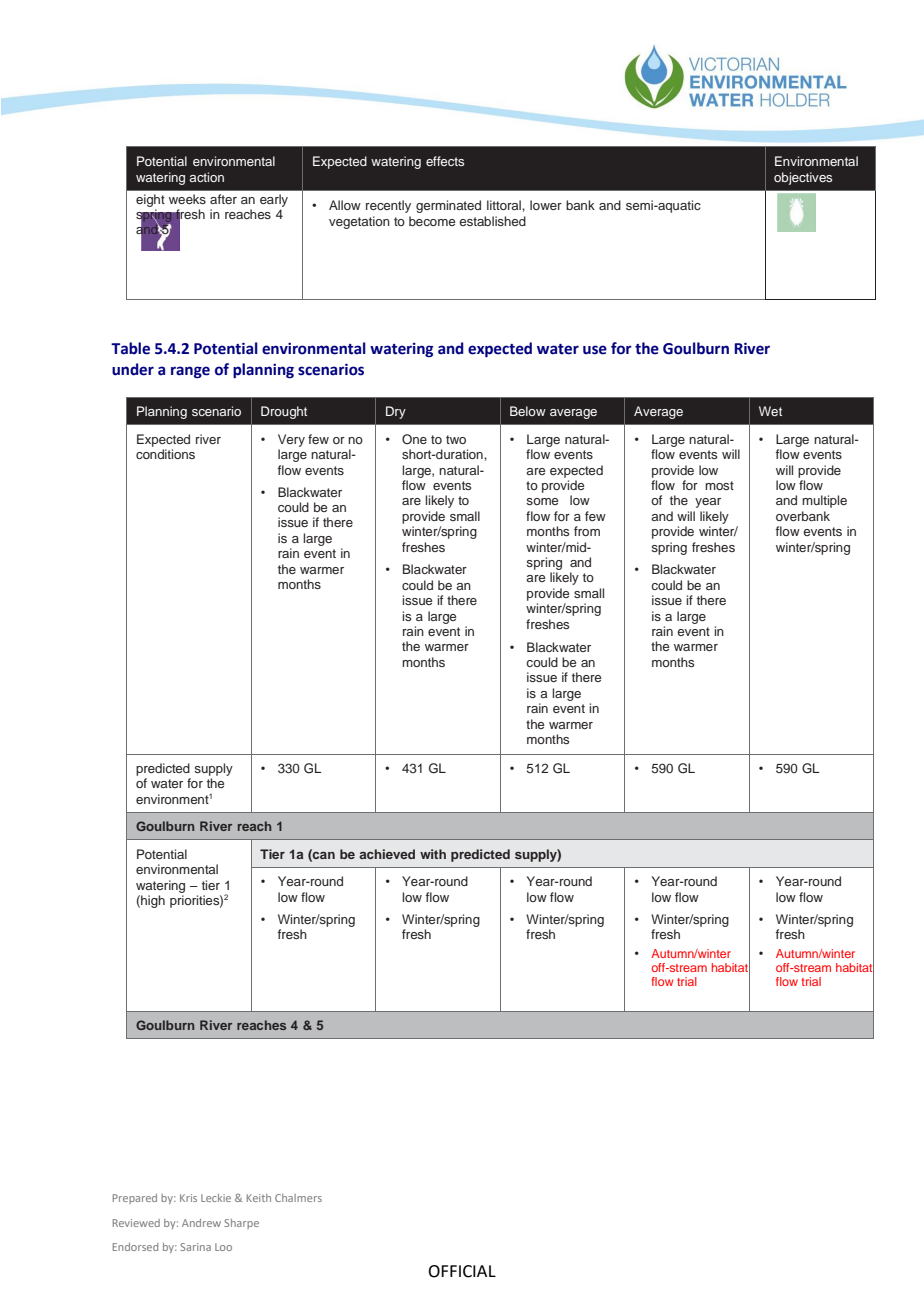  What do you see at coordinates (188, 1198) in the screenshot?
I see `Kris` at bounding box center [188, 1198].
